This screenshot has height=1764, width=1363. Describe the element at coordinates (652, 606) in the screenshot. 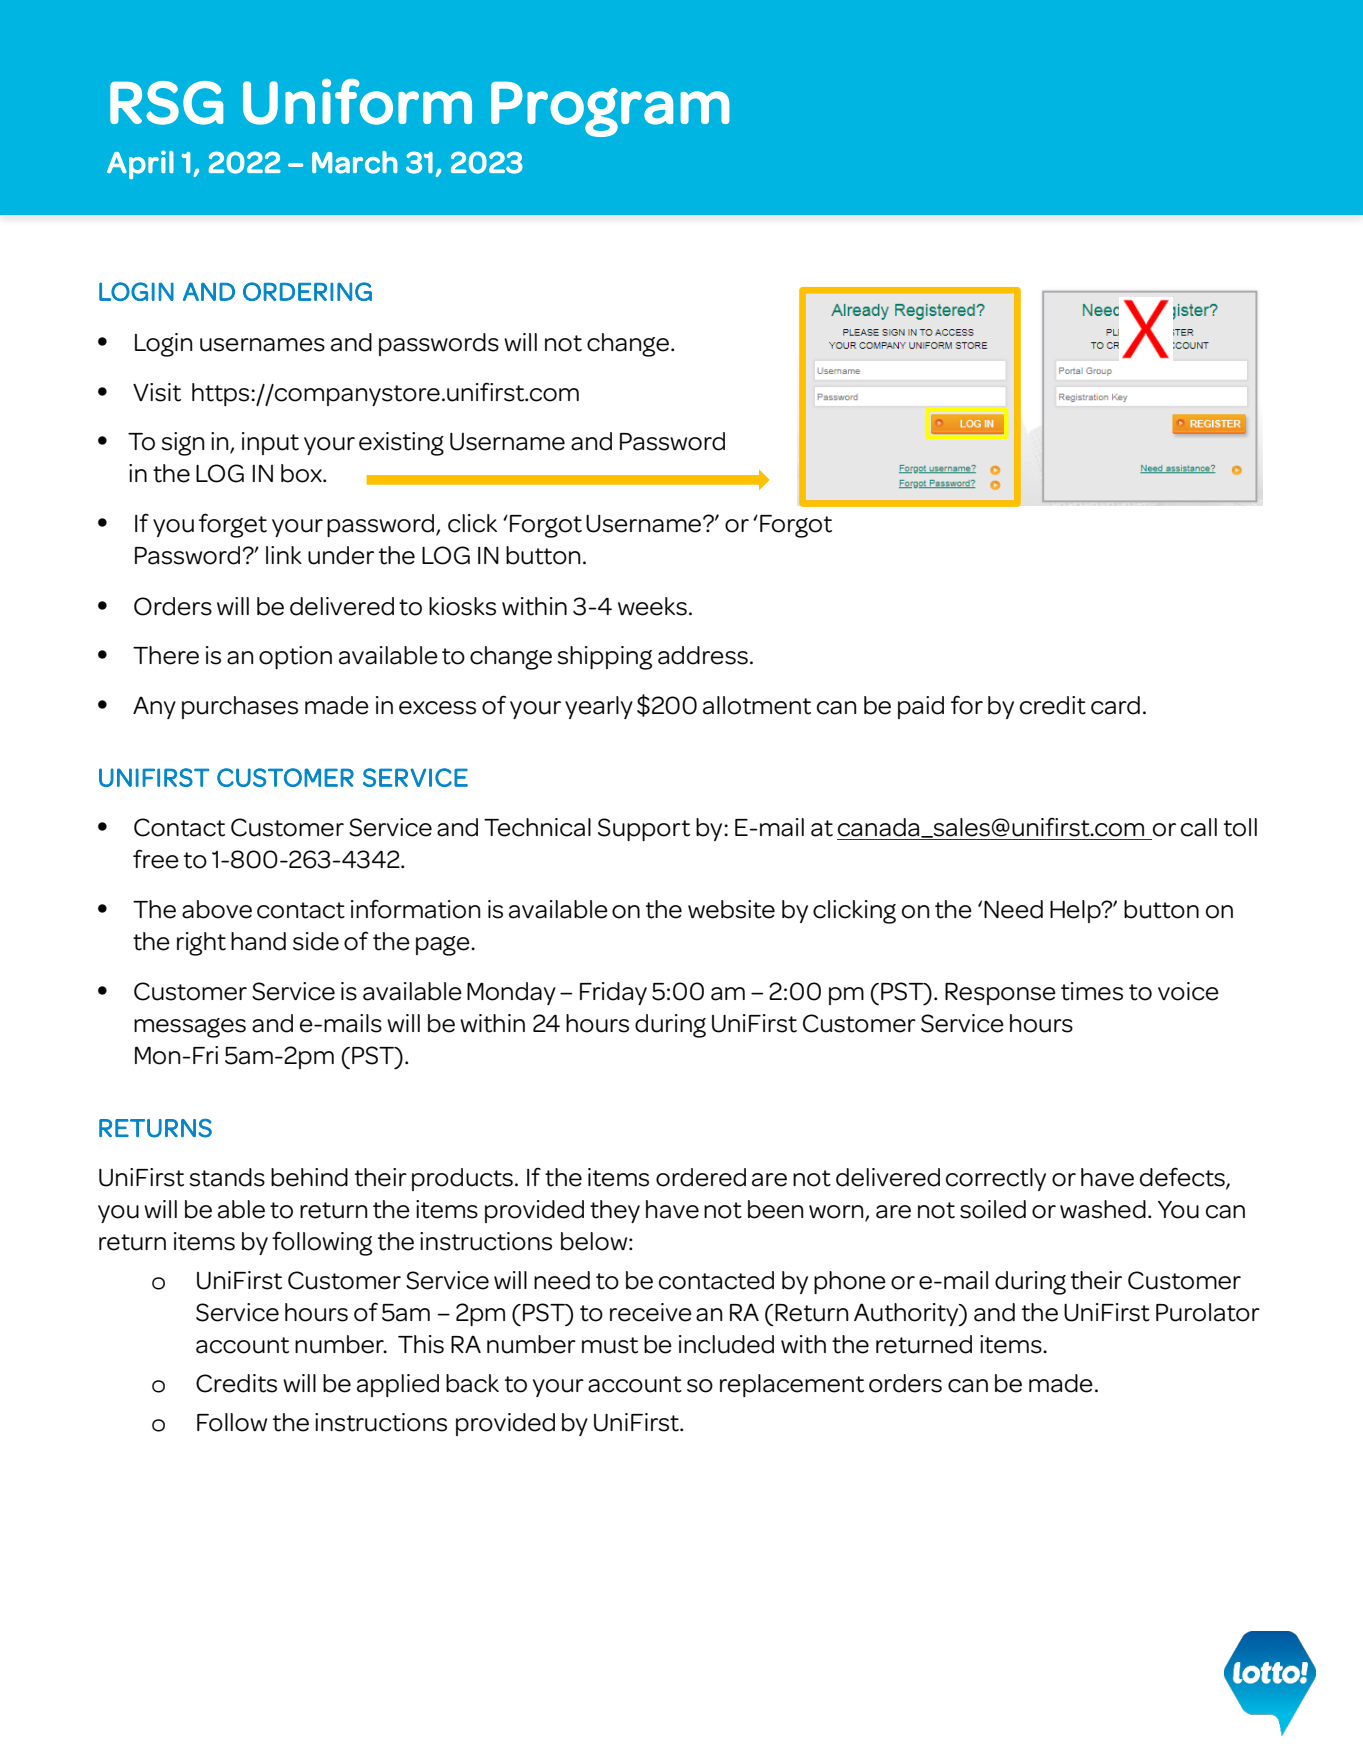

I see `weeks` at that location.
